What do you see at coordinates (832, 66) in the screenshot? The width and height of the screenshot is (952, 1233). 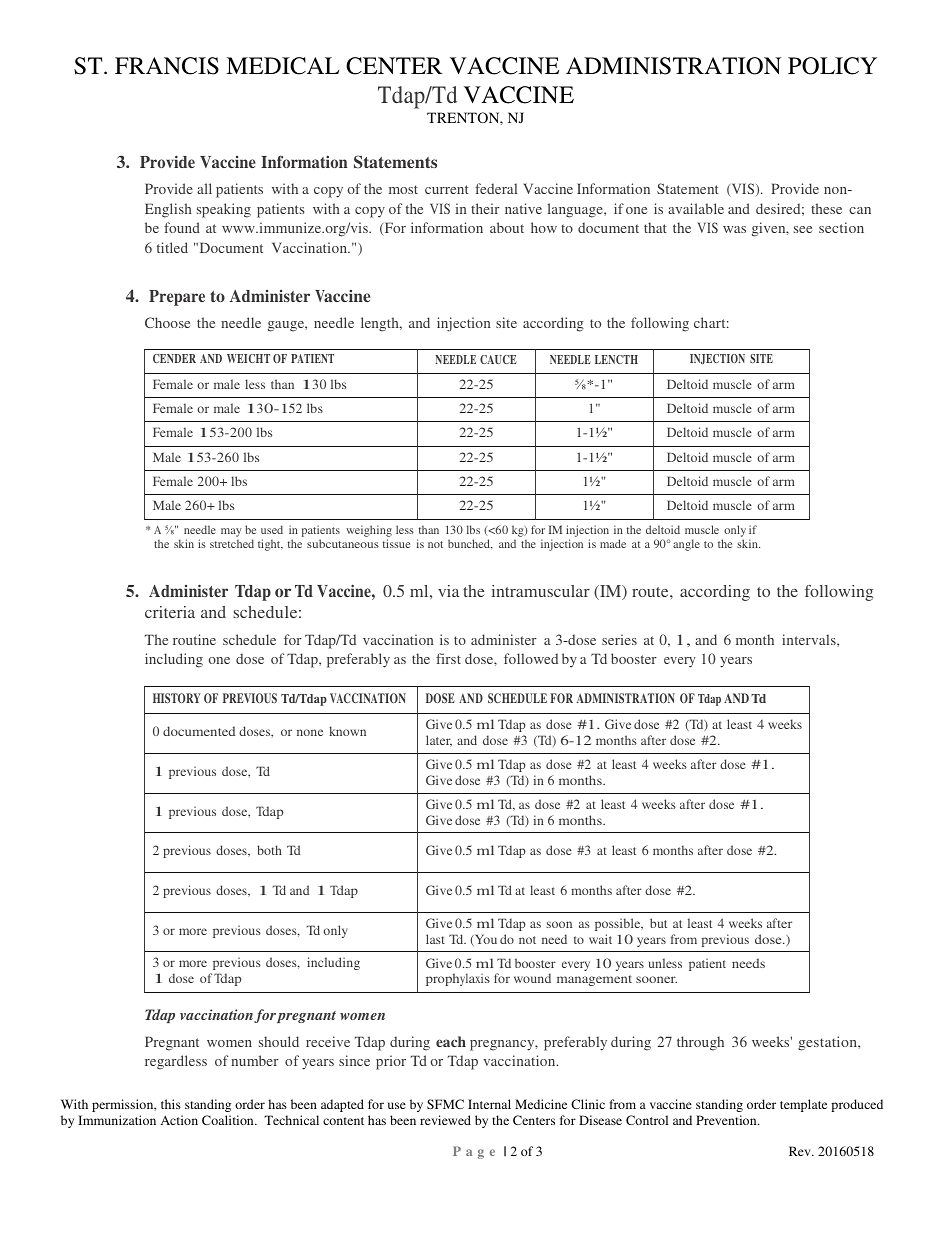 I see `POLICY` at bounding box center [832, 66].
